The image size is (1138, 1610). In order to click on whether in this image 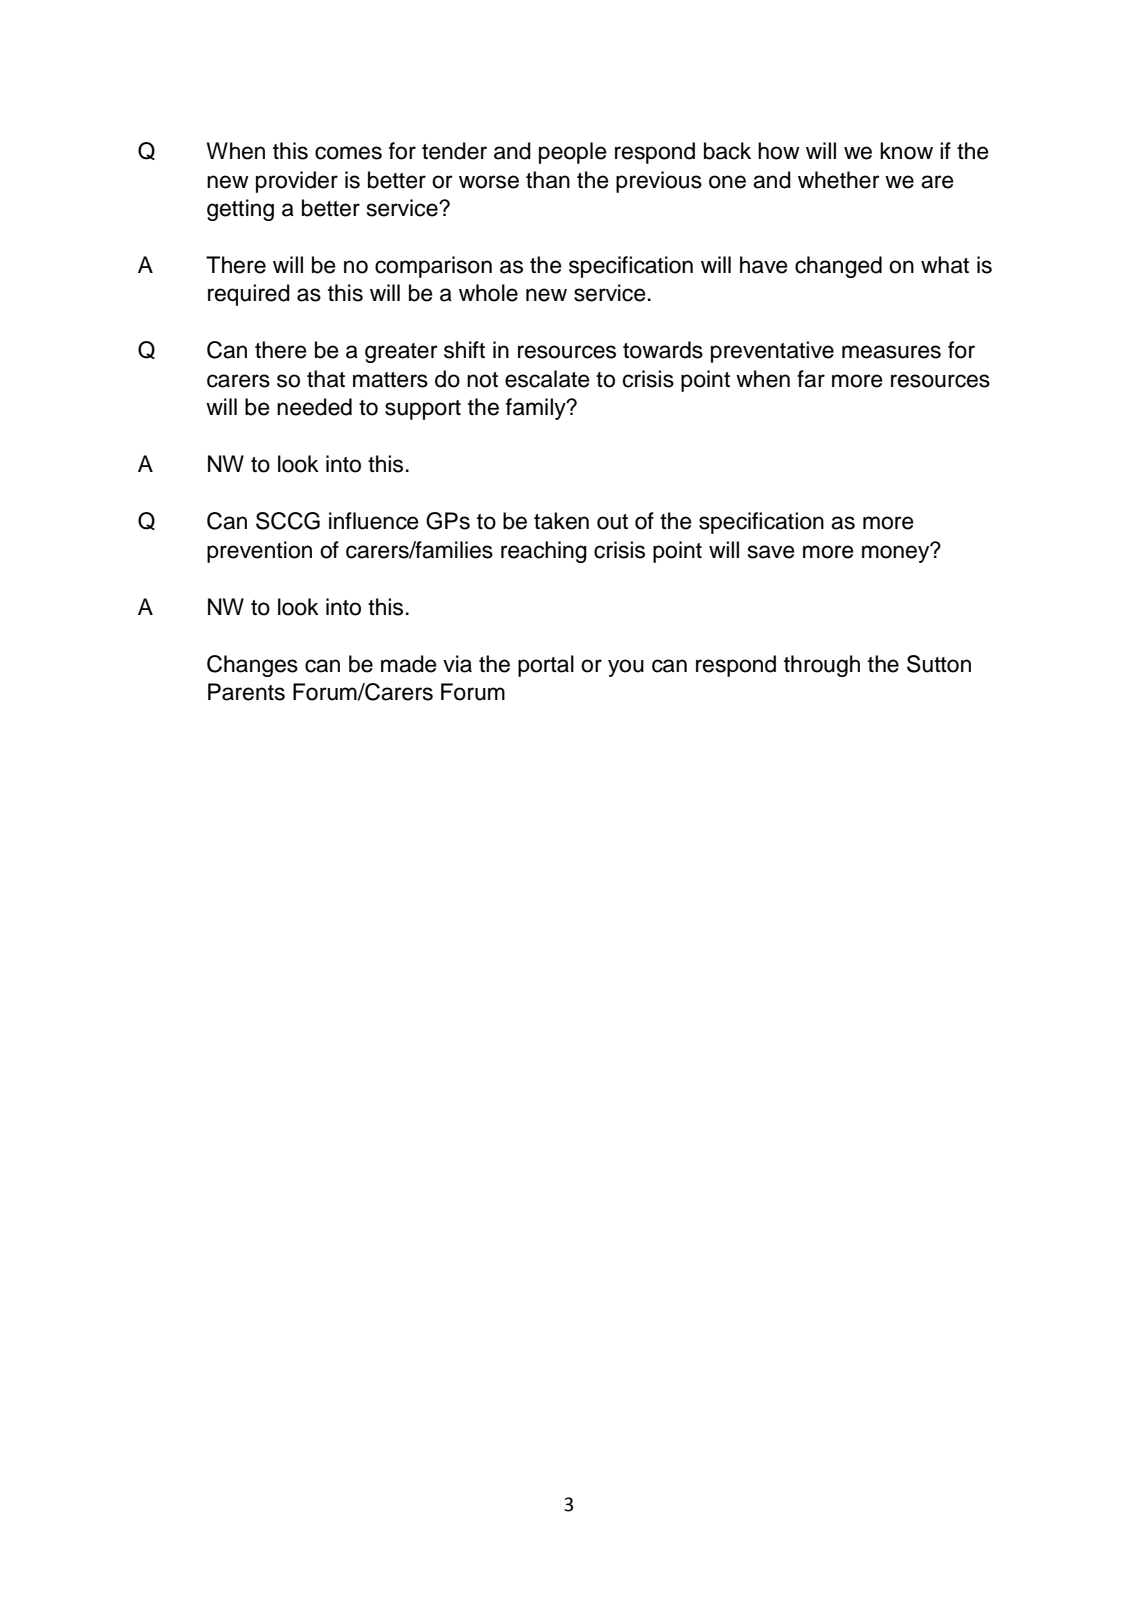, I will do `click(839, 180)`.
